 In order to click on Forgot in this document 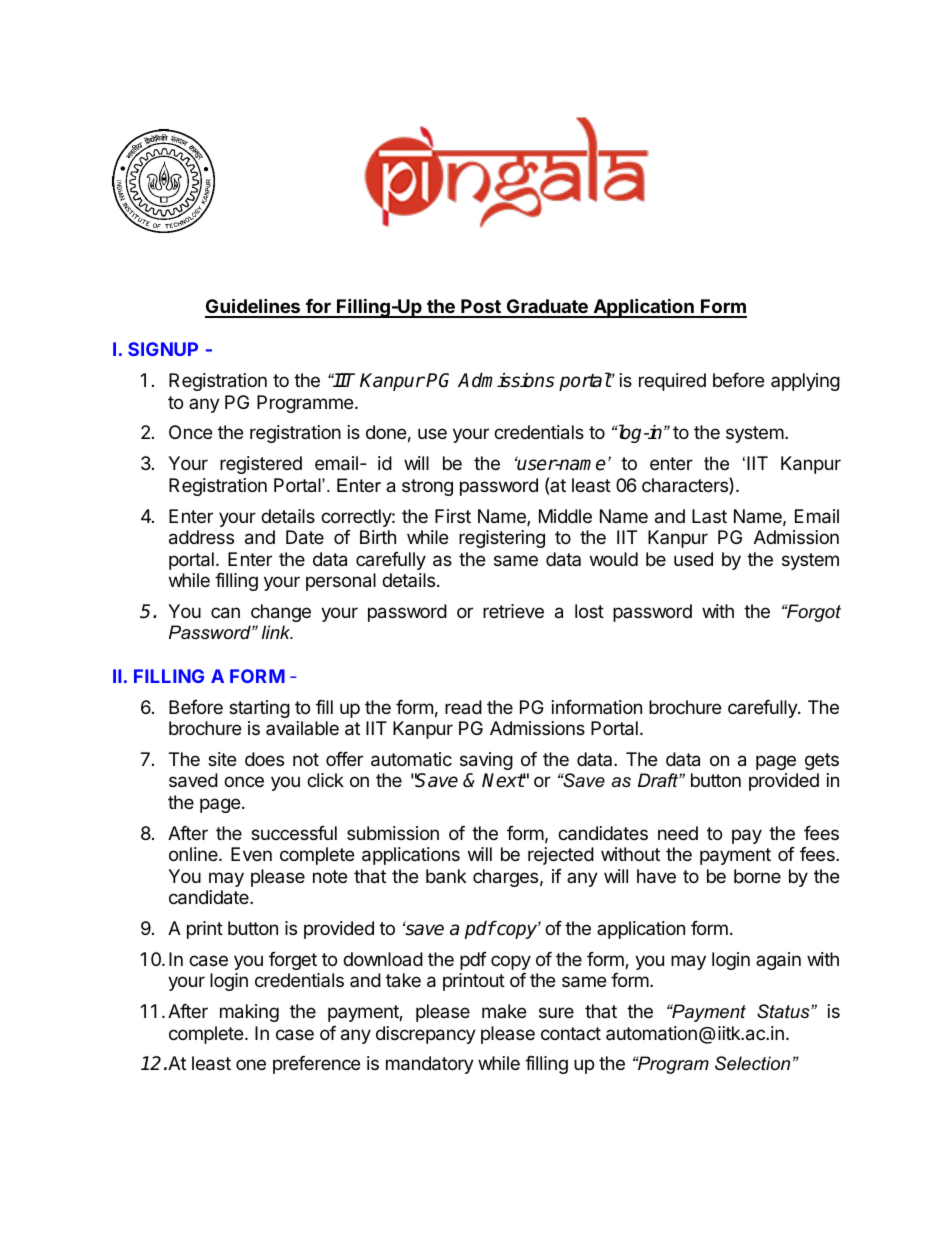, I will do `click(813, 613)`.
